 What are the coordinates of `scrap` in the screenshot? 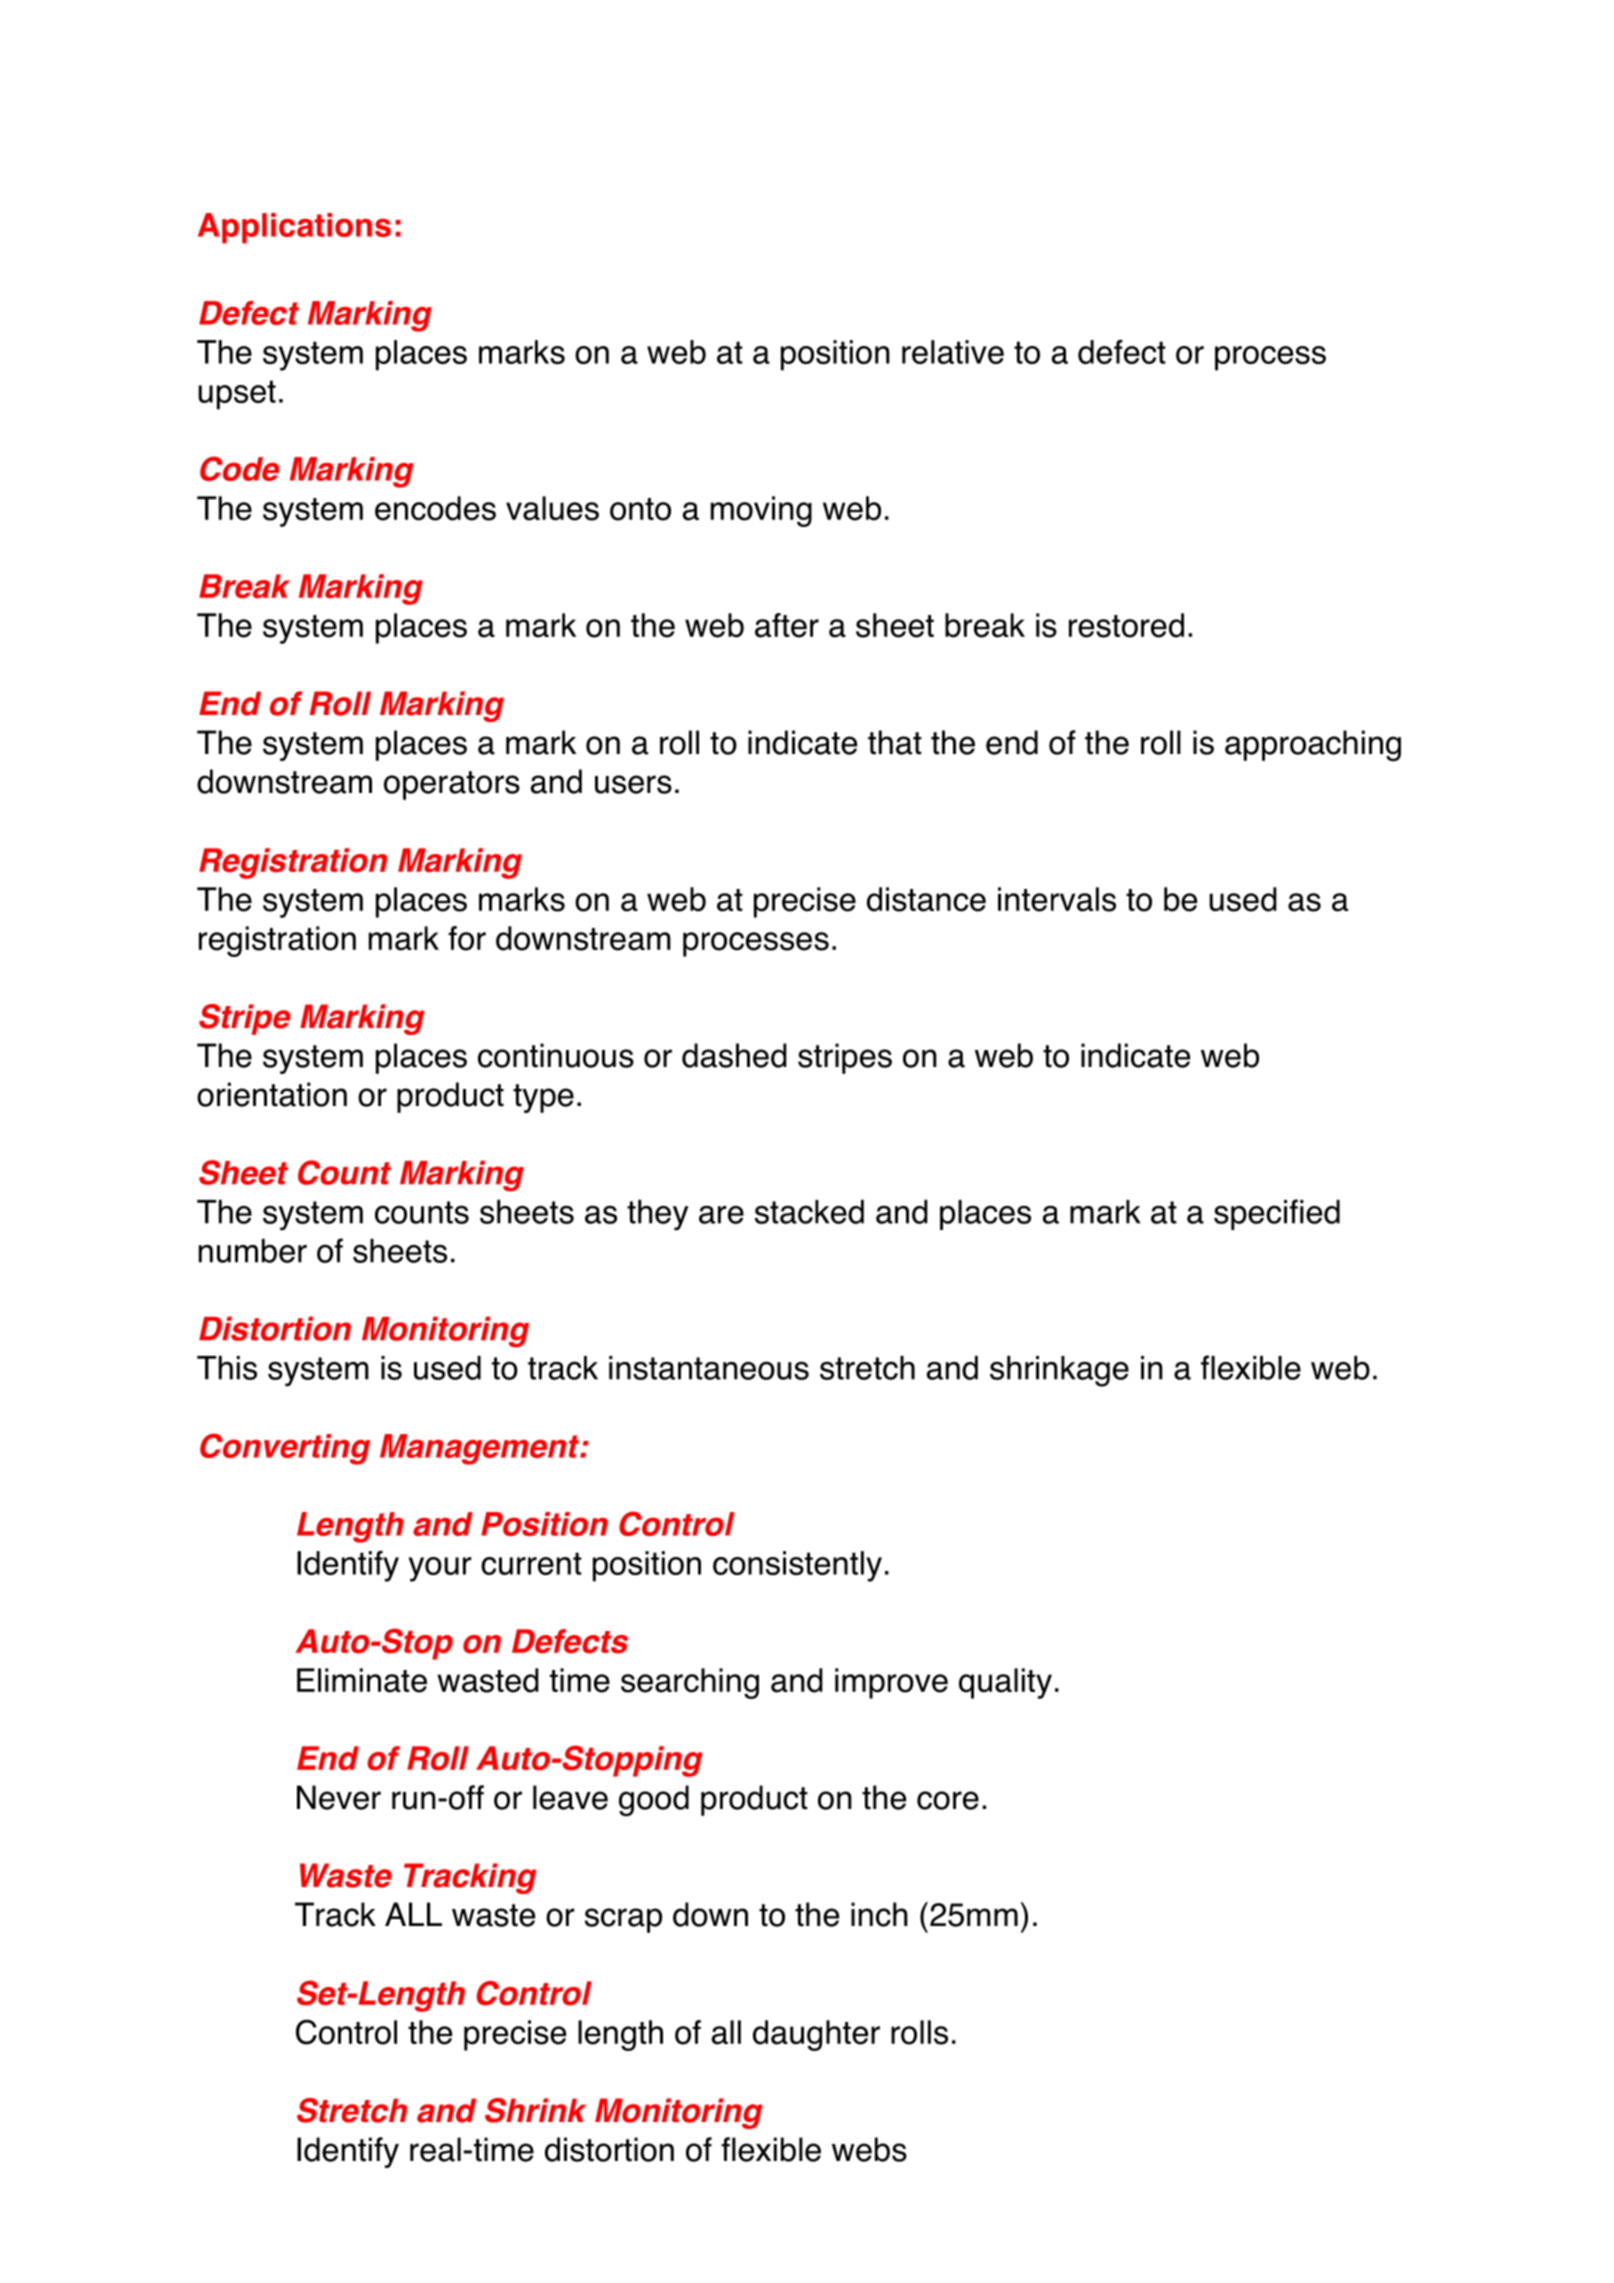 It's located at (623, 1920).
